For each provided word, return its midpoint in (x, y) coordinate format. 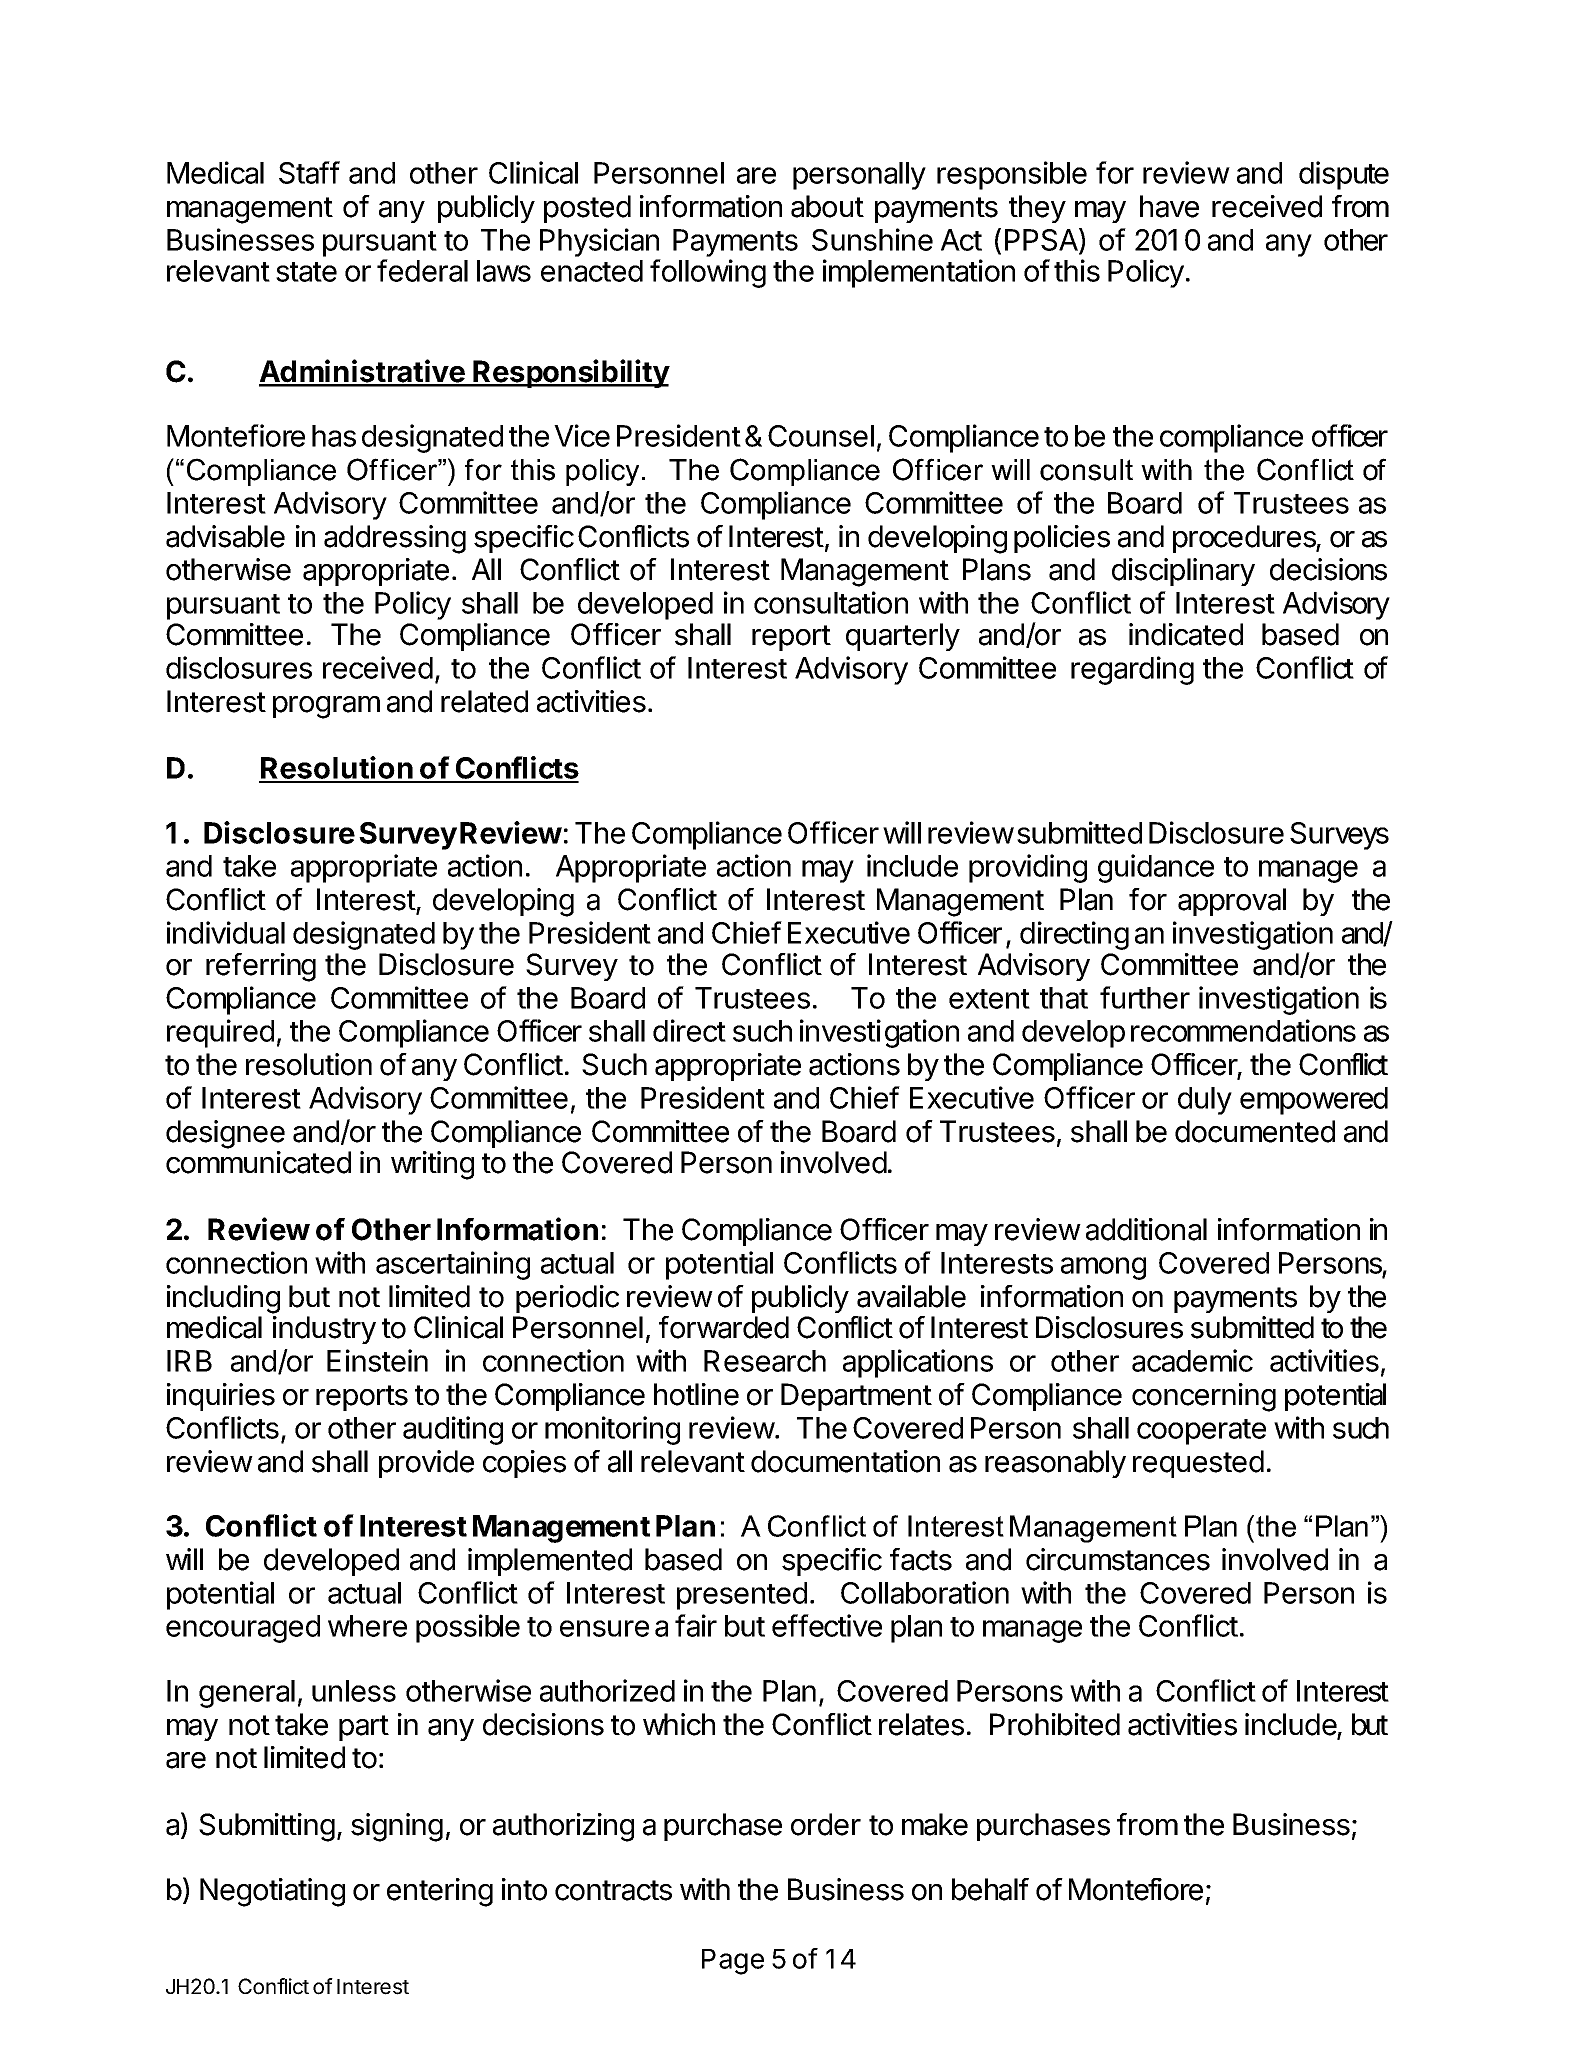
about (827, 206)
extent (989, 999)
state (306, 272)
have (1169, 206)
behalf (990, 1889)
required (220, 1033)
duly (1205, 1101)
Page (733, 1962)
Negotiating (272, 1892)
